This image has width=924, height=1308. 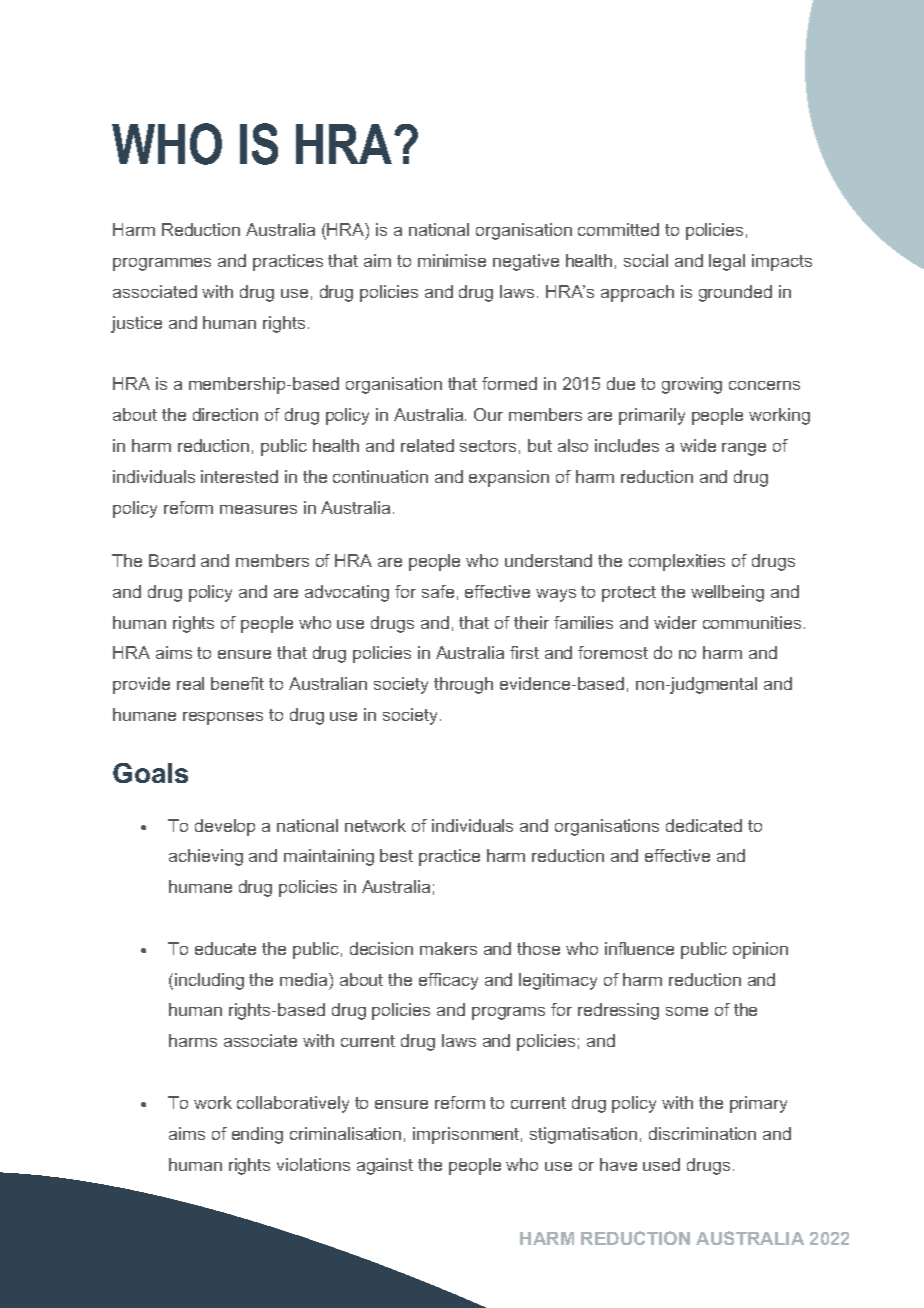 I want to click on discrimination, so click(x=702, y=1133).
